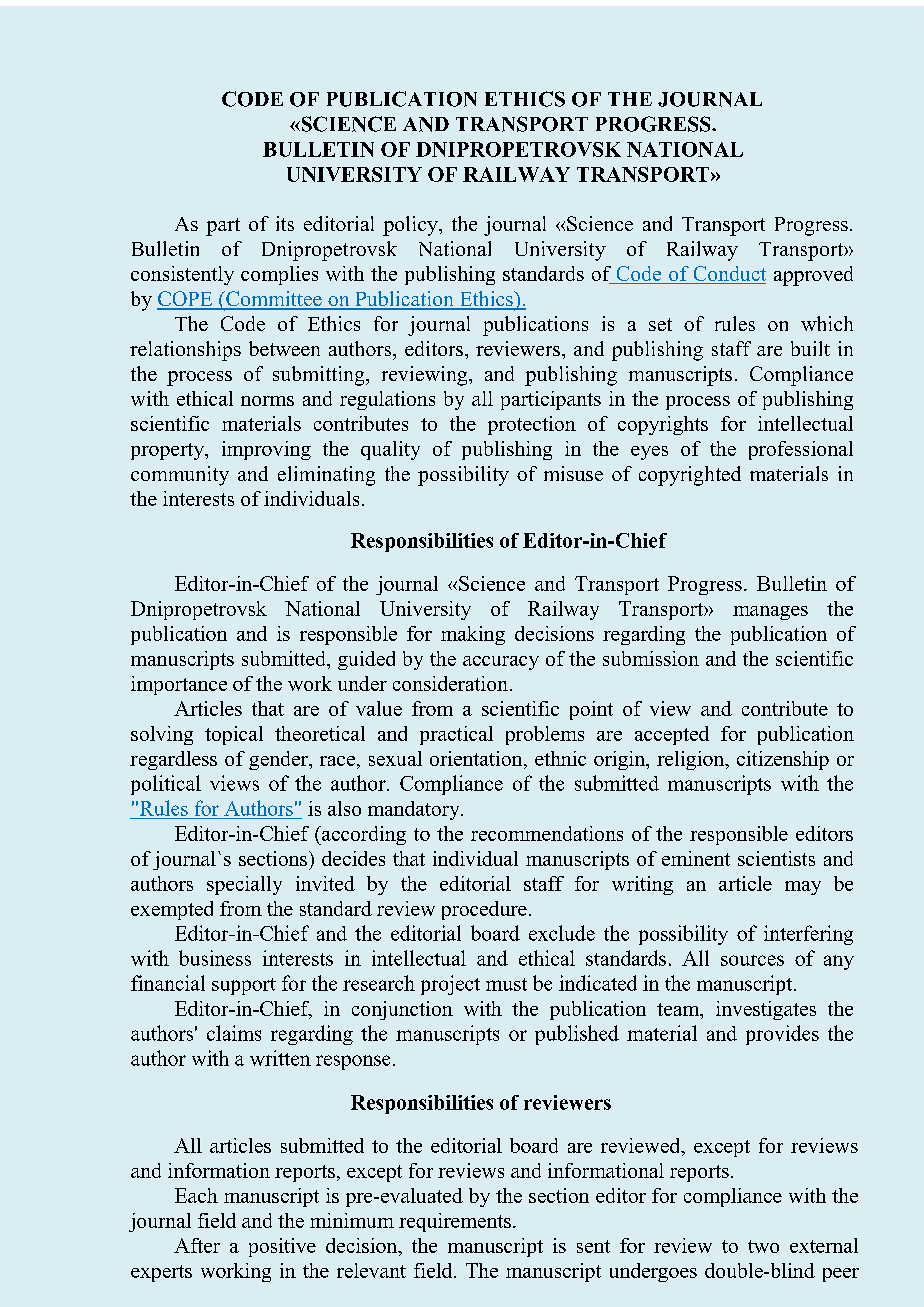 This screenshot has height=1307, width=924. Describe the element at coordinates (783, 760) in the screenshot. I see `citizenship` at that location.
